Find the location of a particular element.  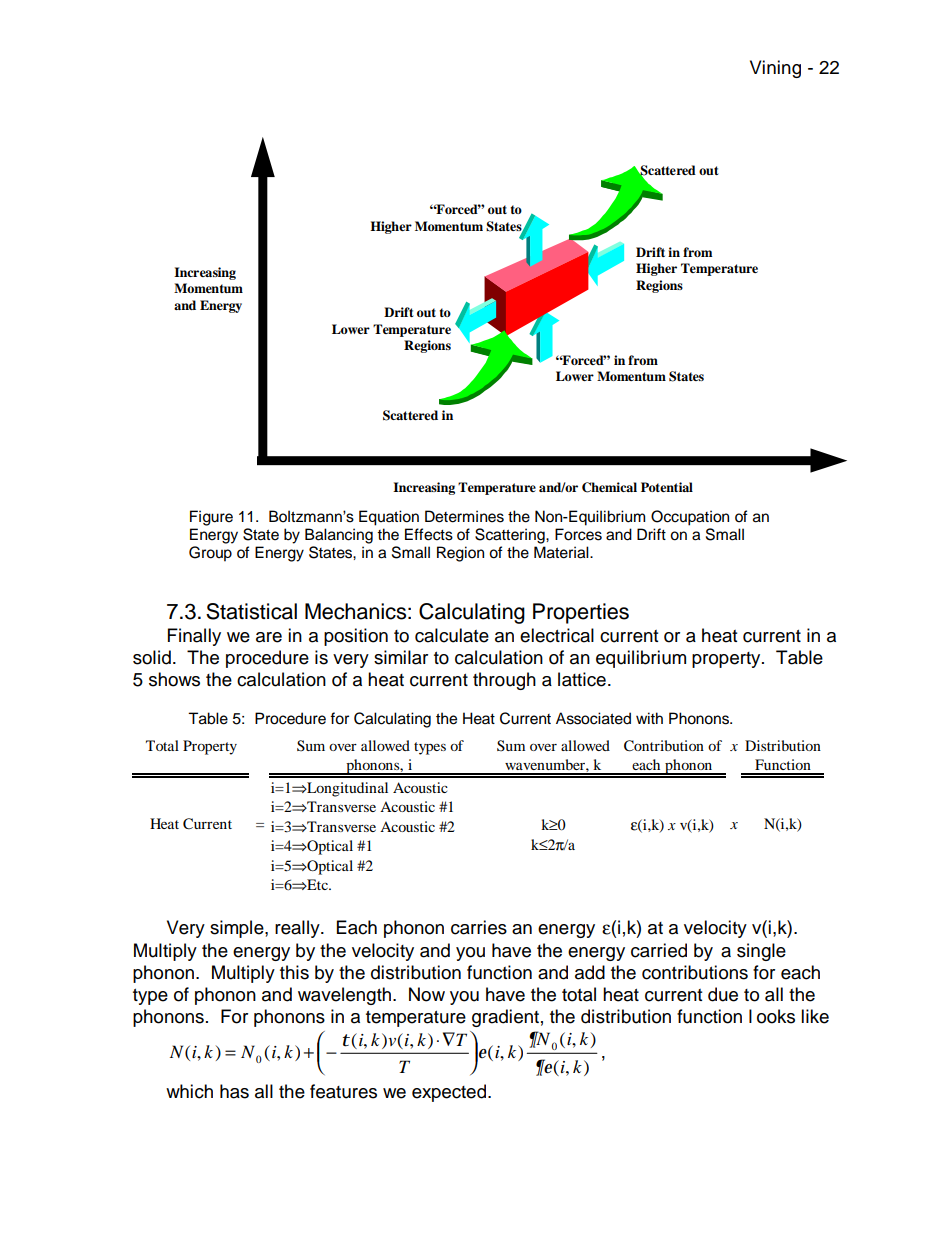

expected is located at coordinates (449, 1093).
